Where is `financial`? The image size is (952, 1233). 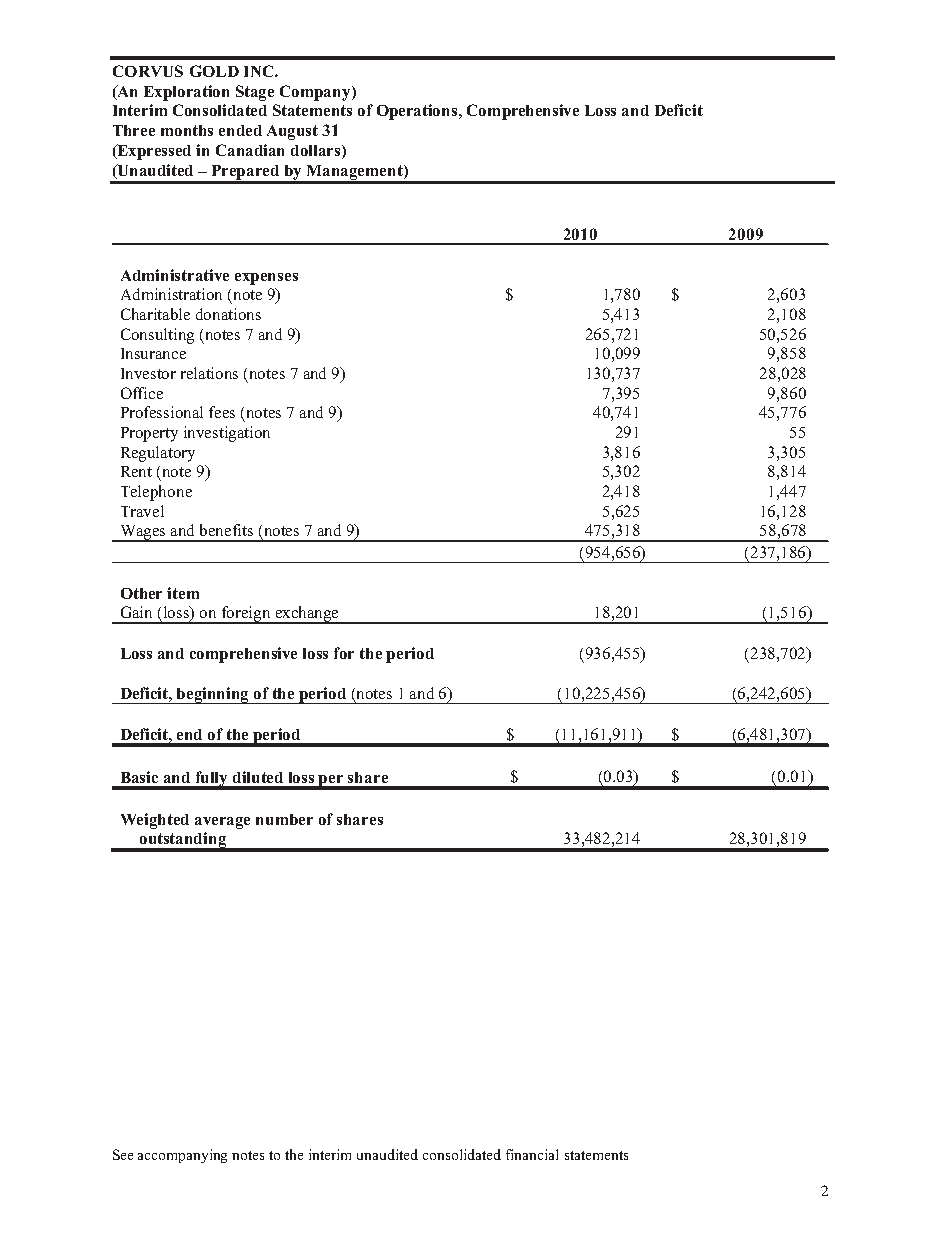
financial is located at coordinates (532, 1154).
